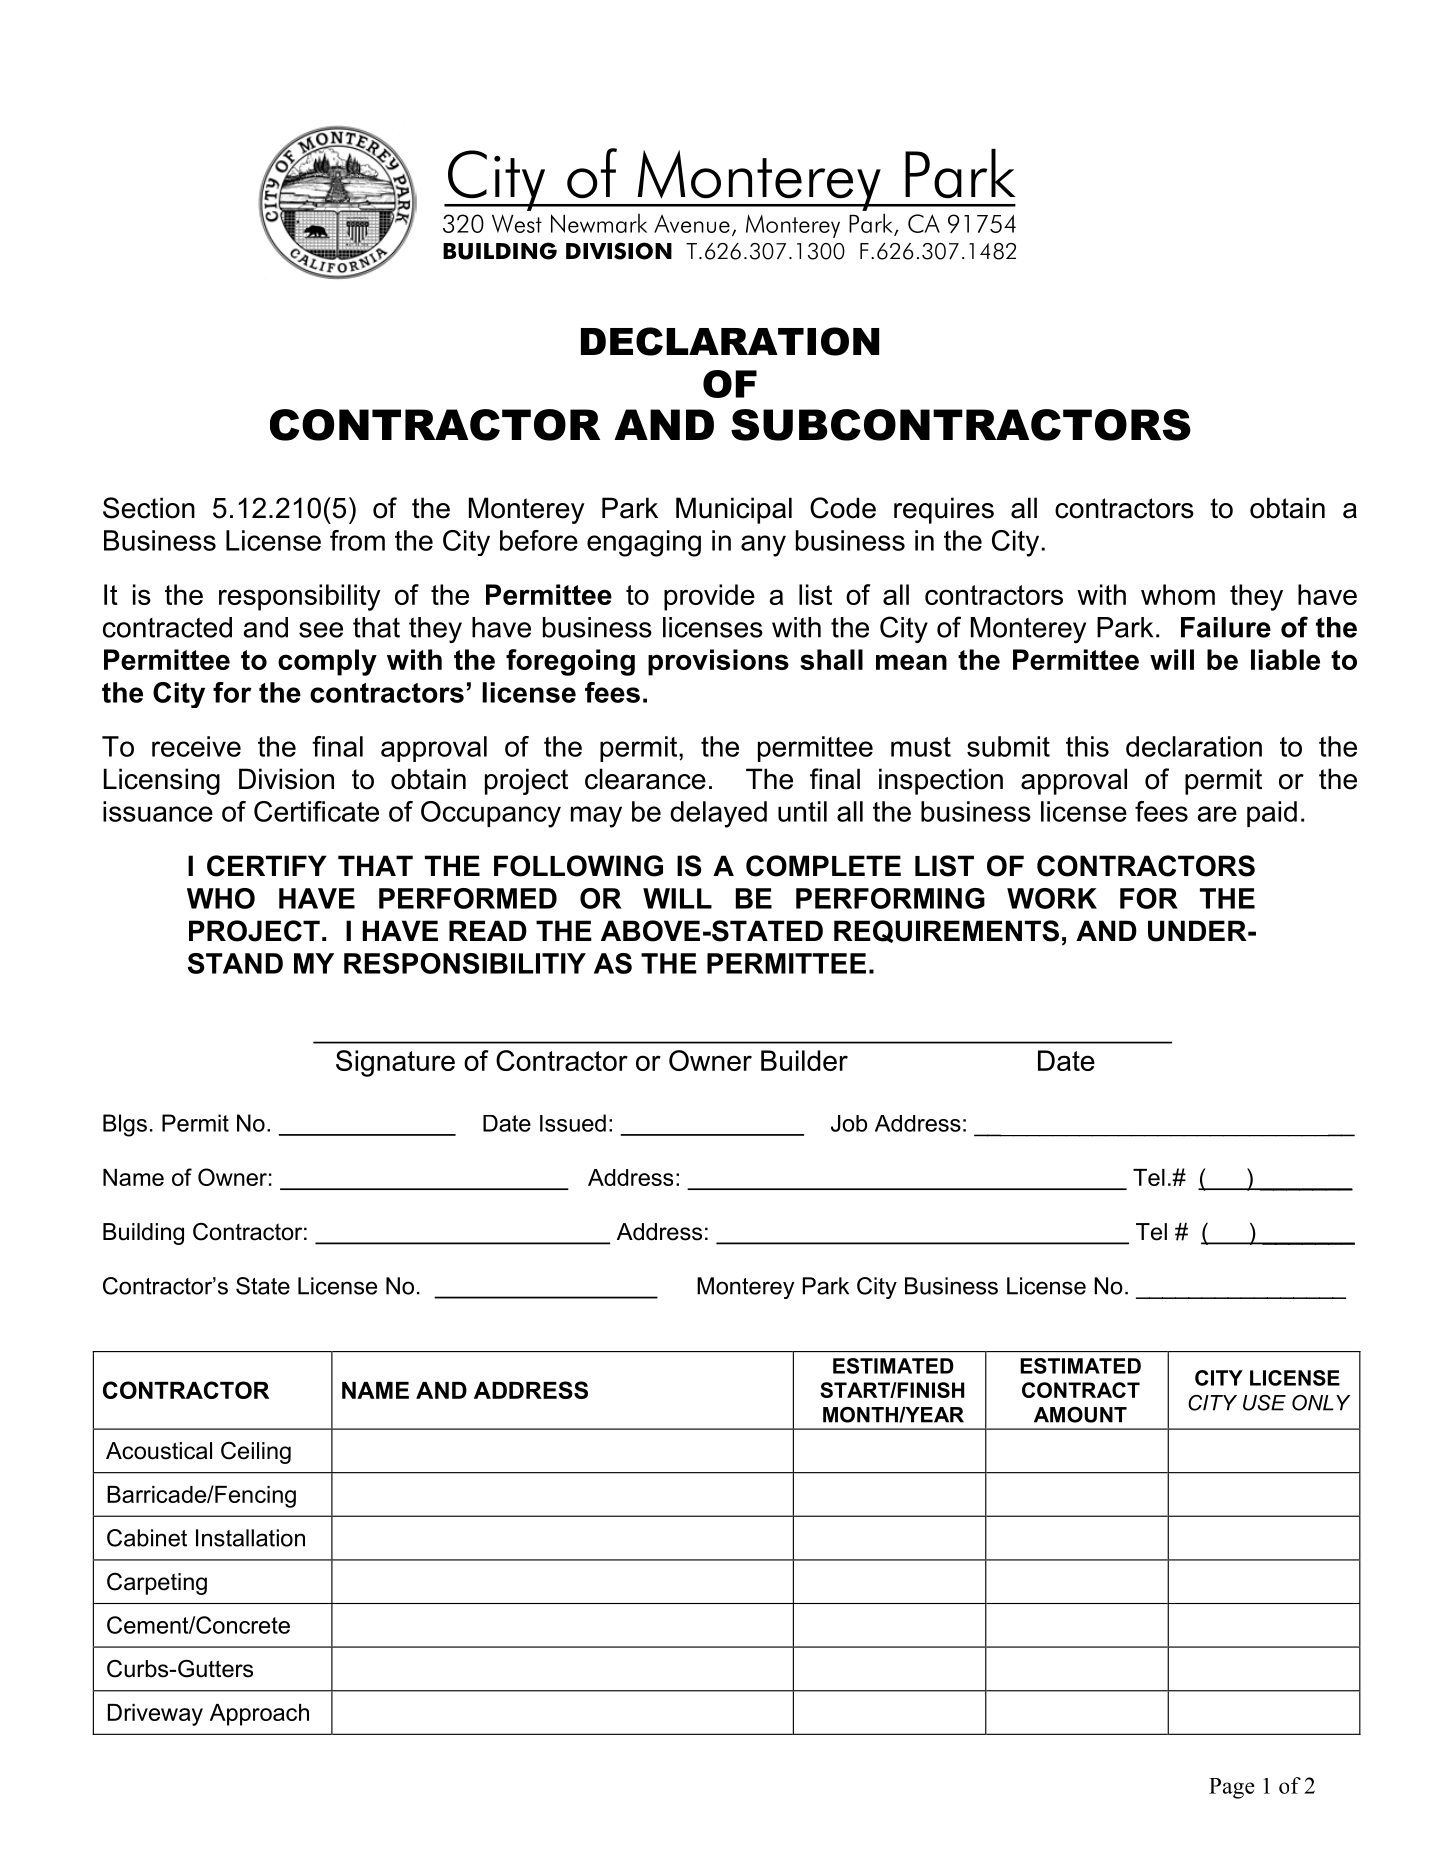 This image has width=1443, height=1867. I want to click on are, so click(1217, 814).
